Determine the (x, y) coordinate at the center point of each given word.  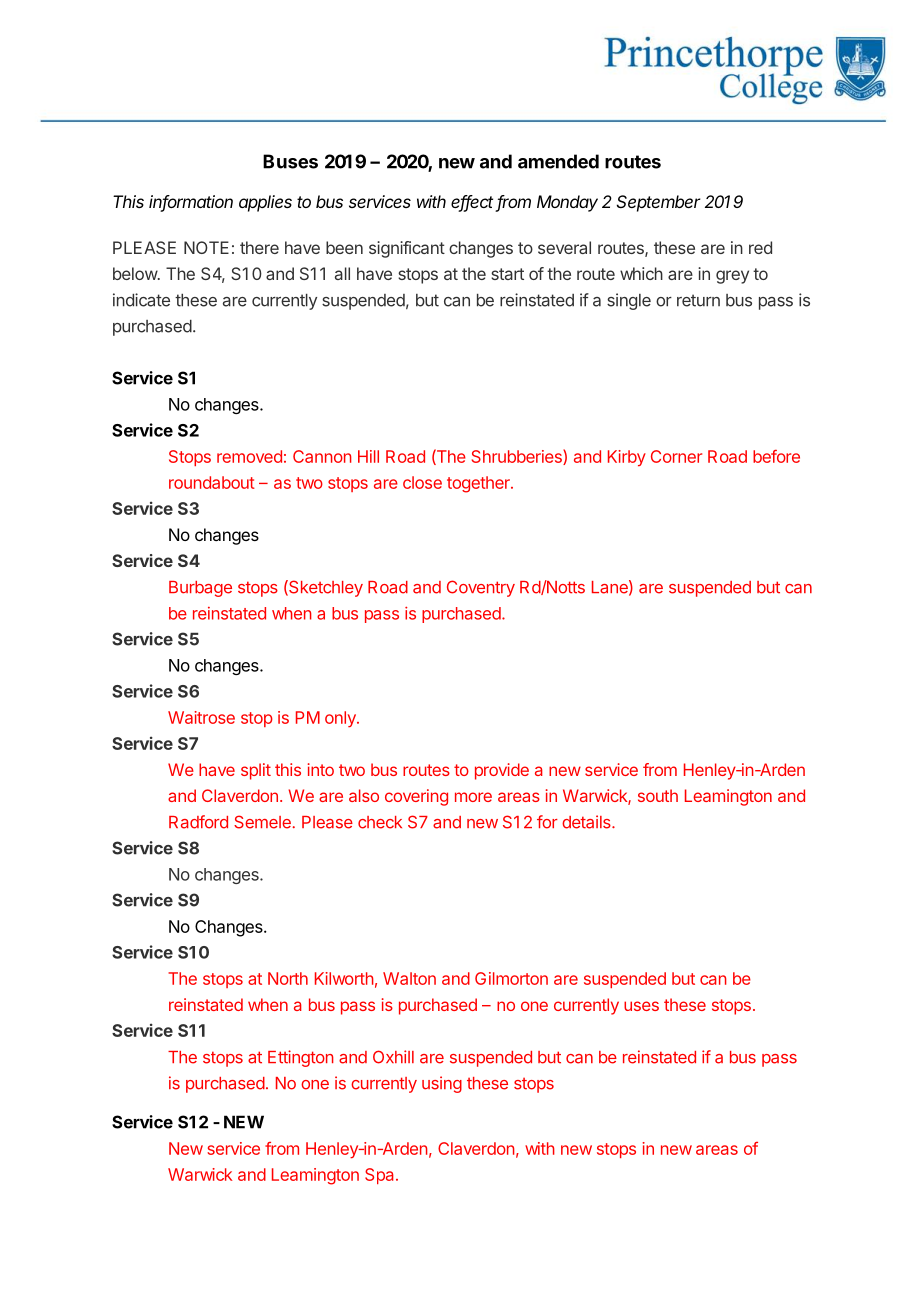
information (191, 203)
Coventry (481, 588)
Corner (676, 456)
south (658, 795)
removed (249, 456)
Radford (198, 822)
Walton (409, 978)
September (659, 203)
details (587, 822)
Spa (381, 1176)
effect (472, 203)
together (479, 484)
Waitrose (201, 717)
